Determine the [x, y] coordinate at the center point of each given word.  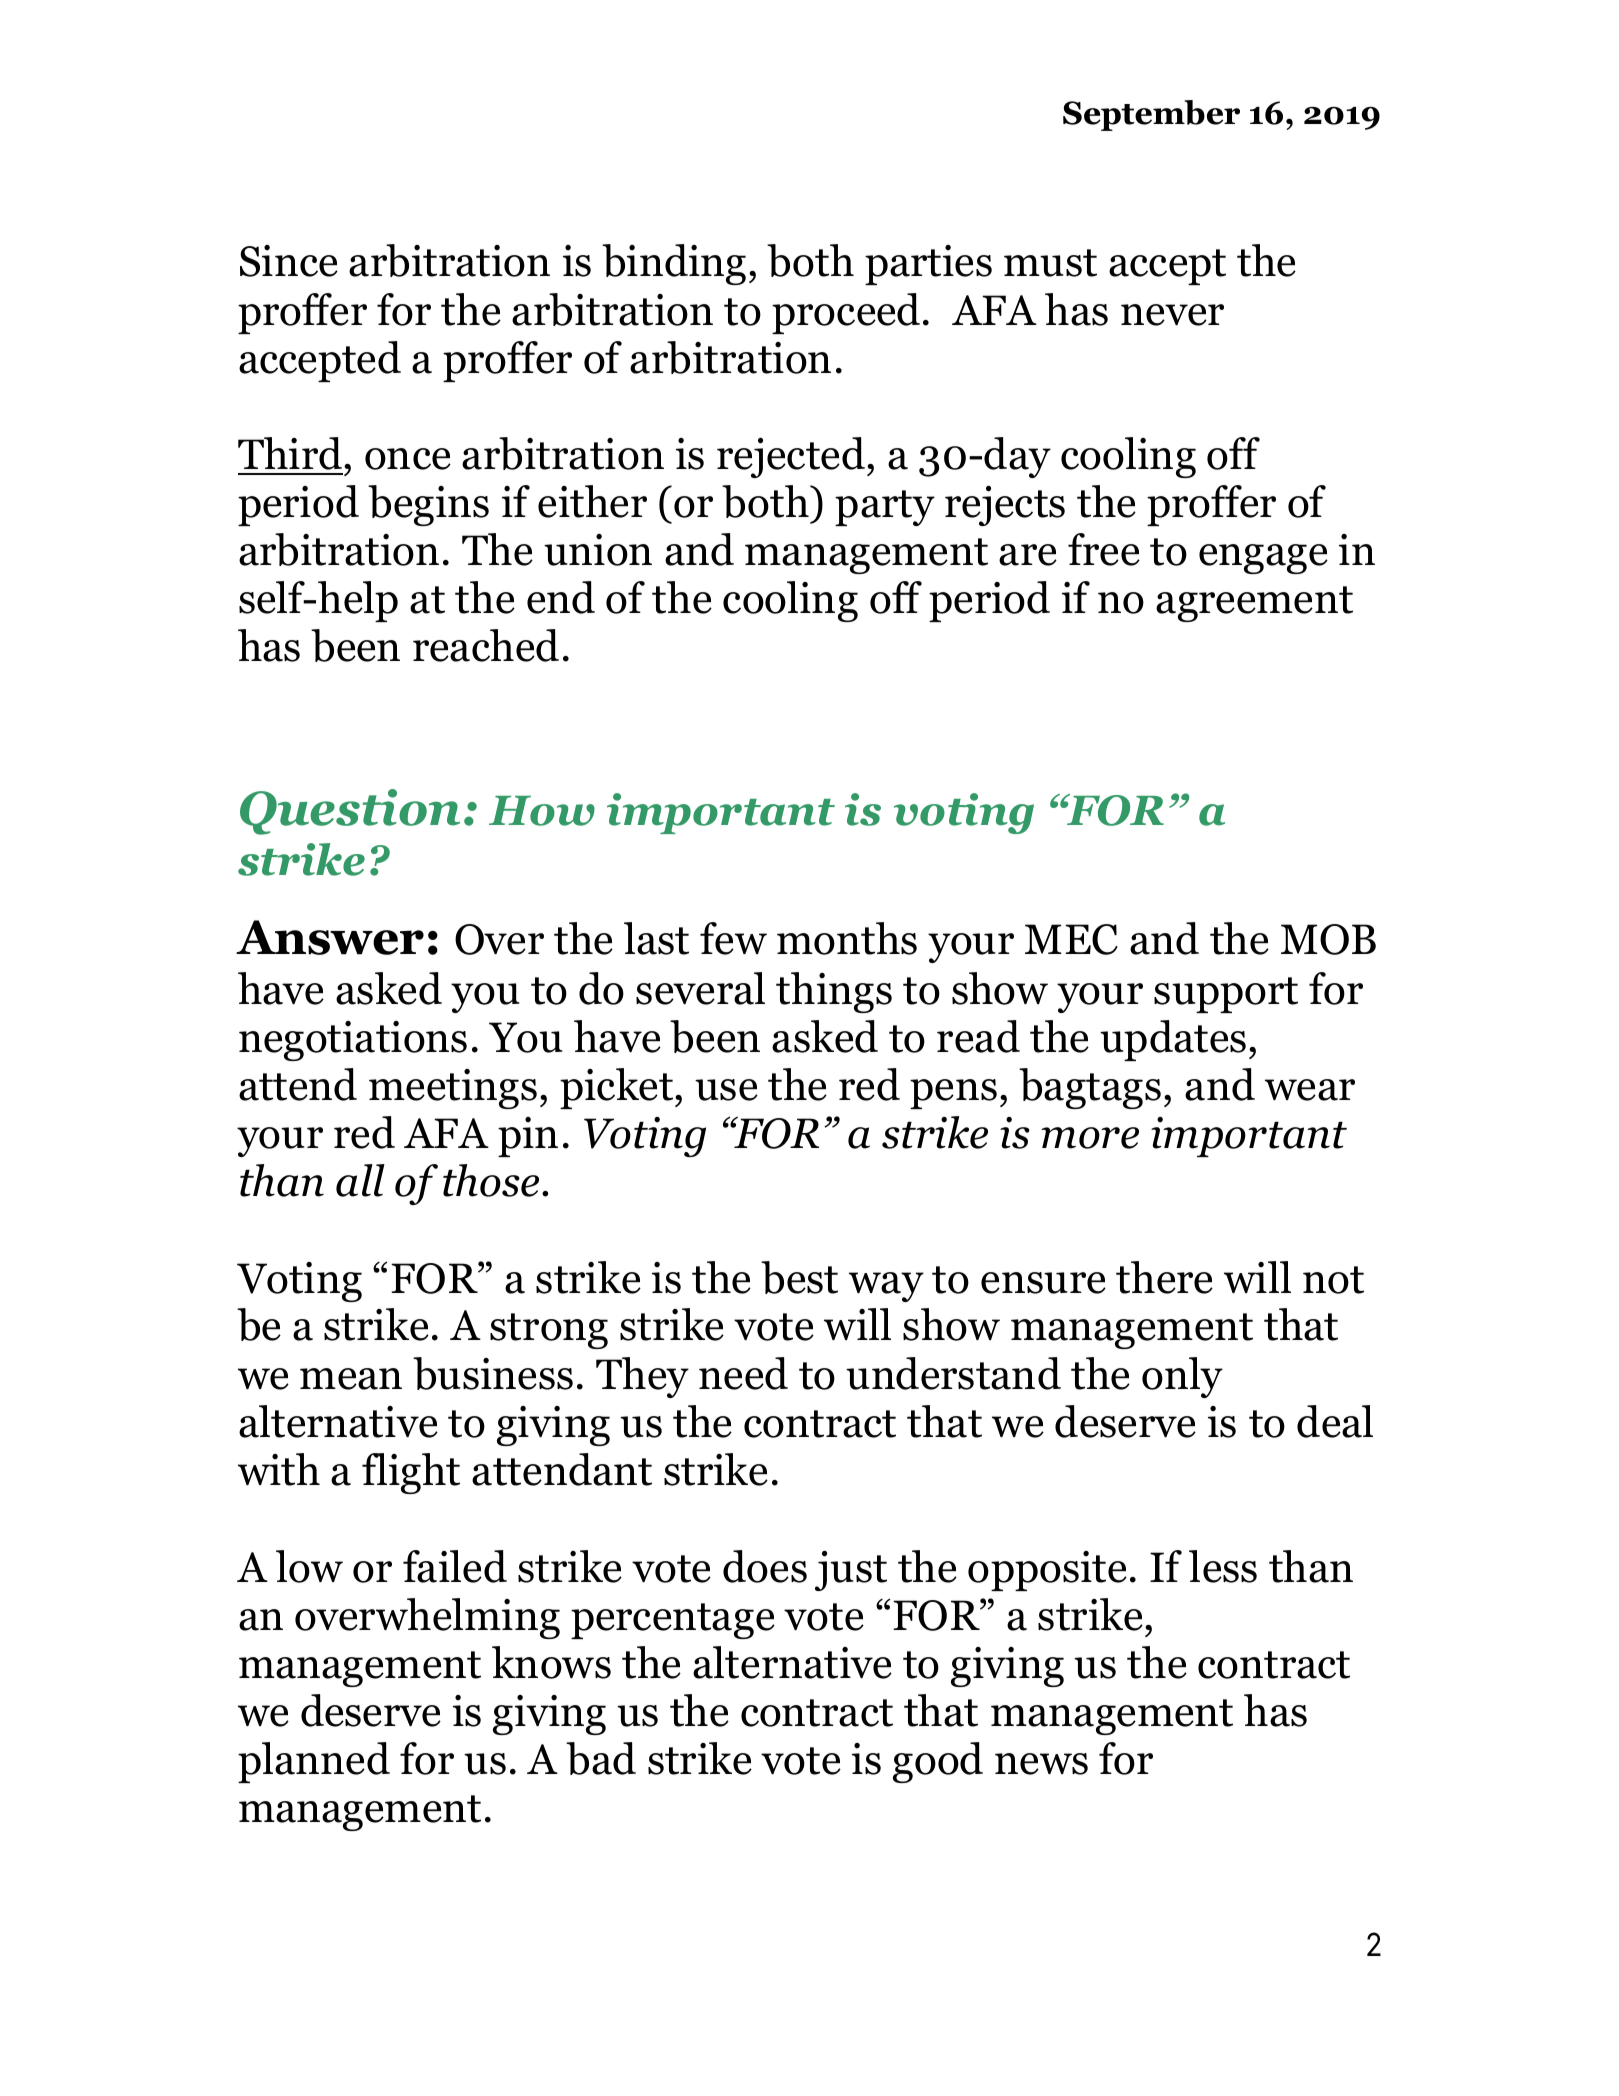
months [847, 938]
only [1182, 1377]
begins [428, 505]
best [799, 1277]
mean [351, 1379]
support [1226, 995]
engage [1263, 559]
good [938, 1762]
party [885, 508]
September [1151, 115]
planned [314, 1762]
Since [289, 261]
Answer [330, 937]
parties [928, 265]
